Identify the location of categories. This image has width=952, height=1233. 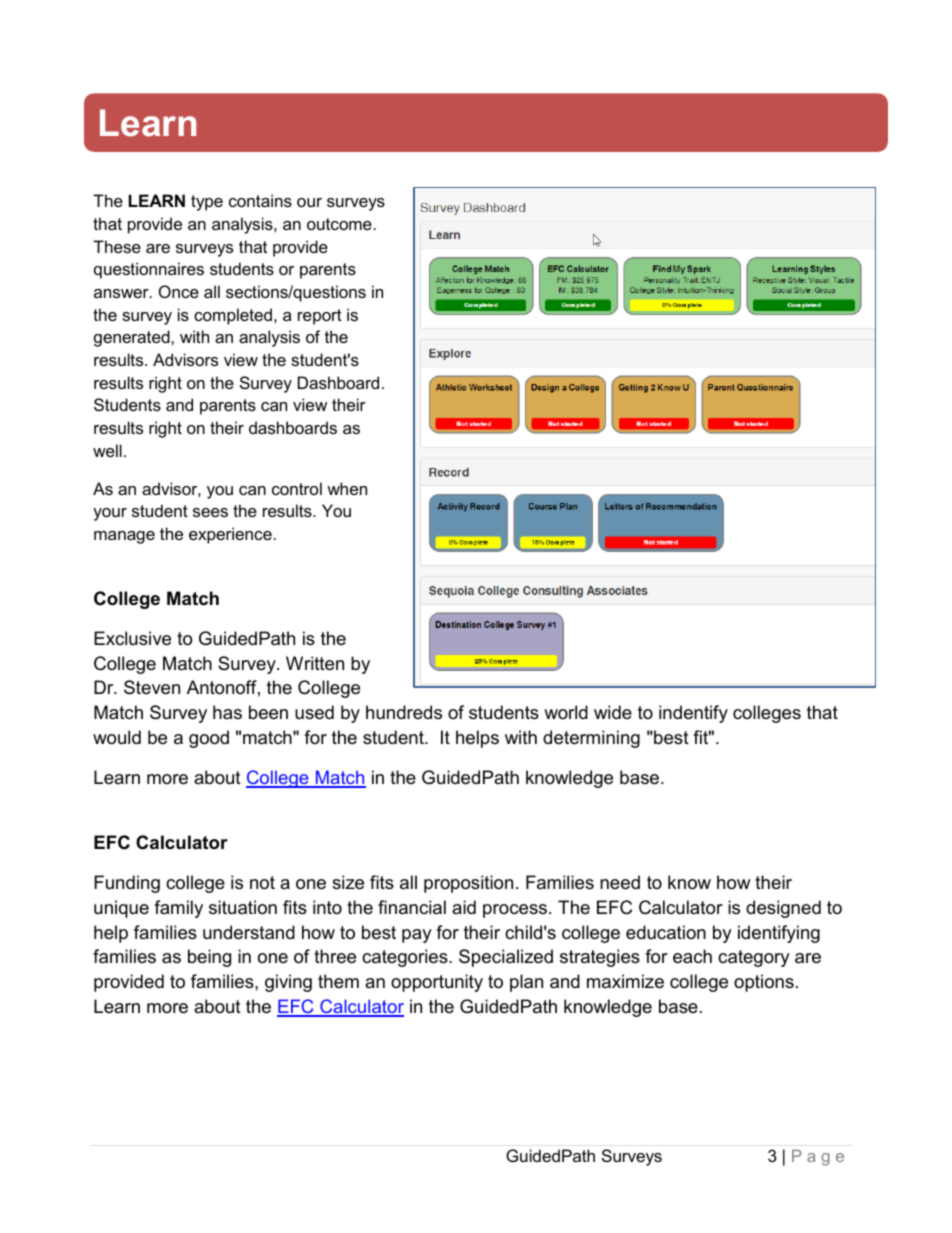
(406, 958).
